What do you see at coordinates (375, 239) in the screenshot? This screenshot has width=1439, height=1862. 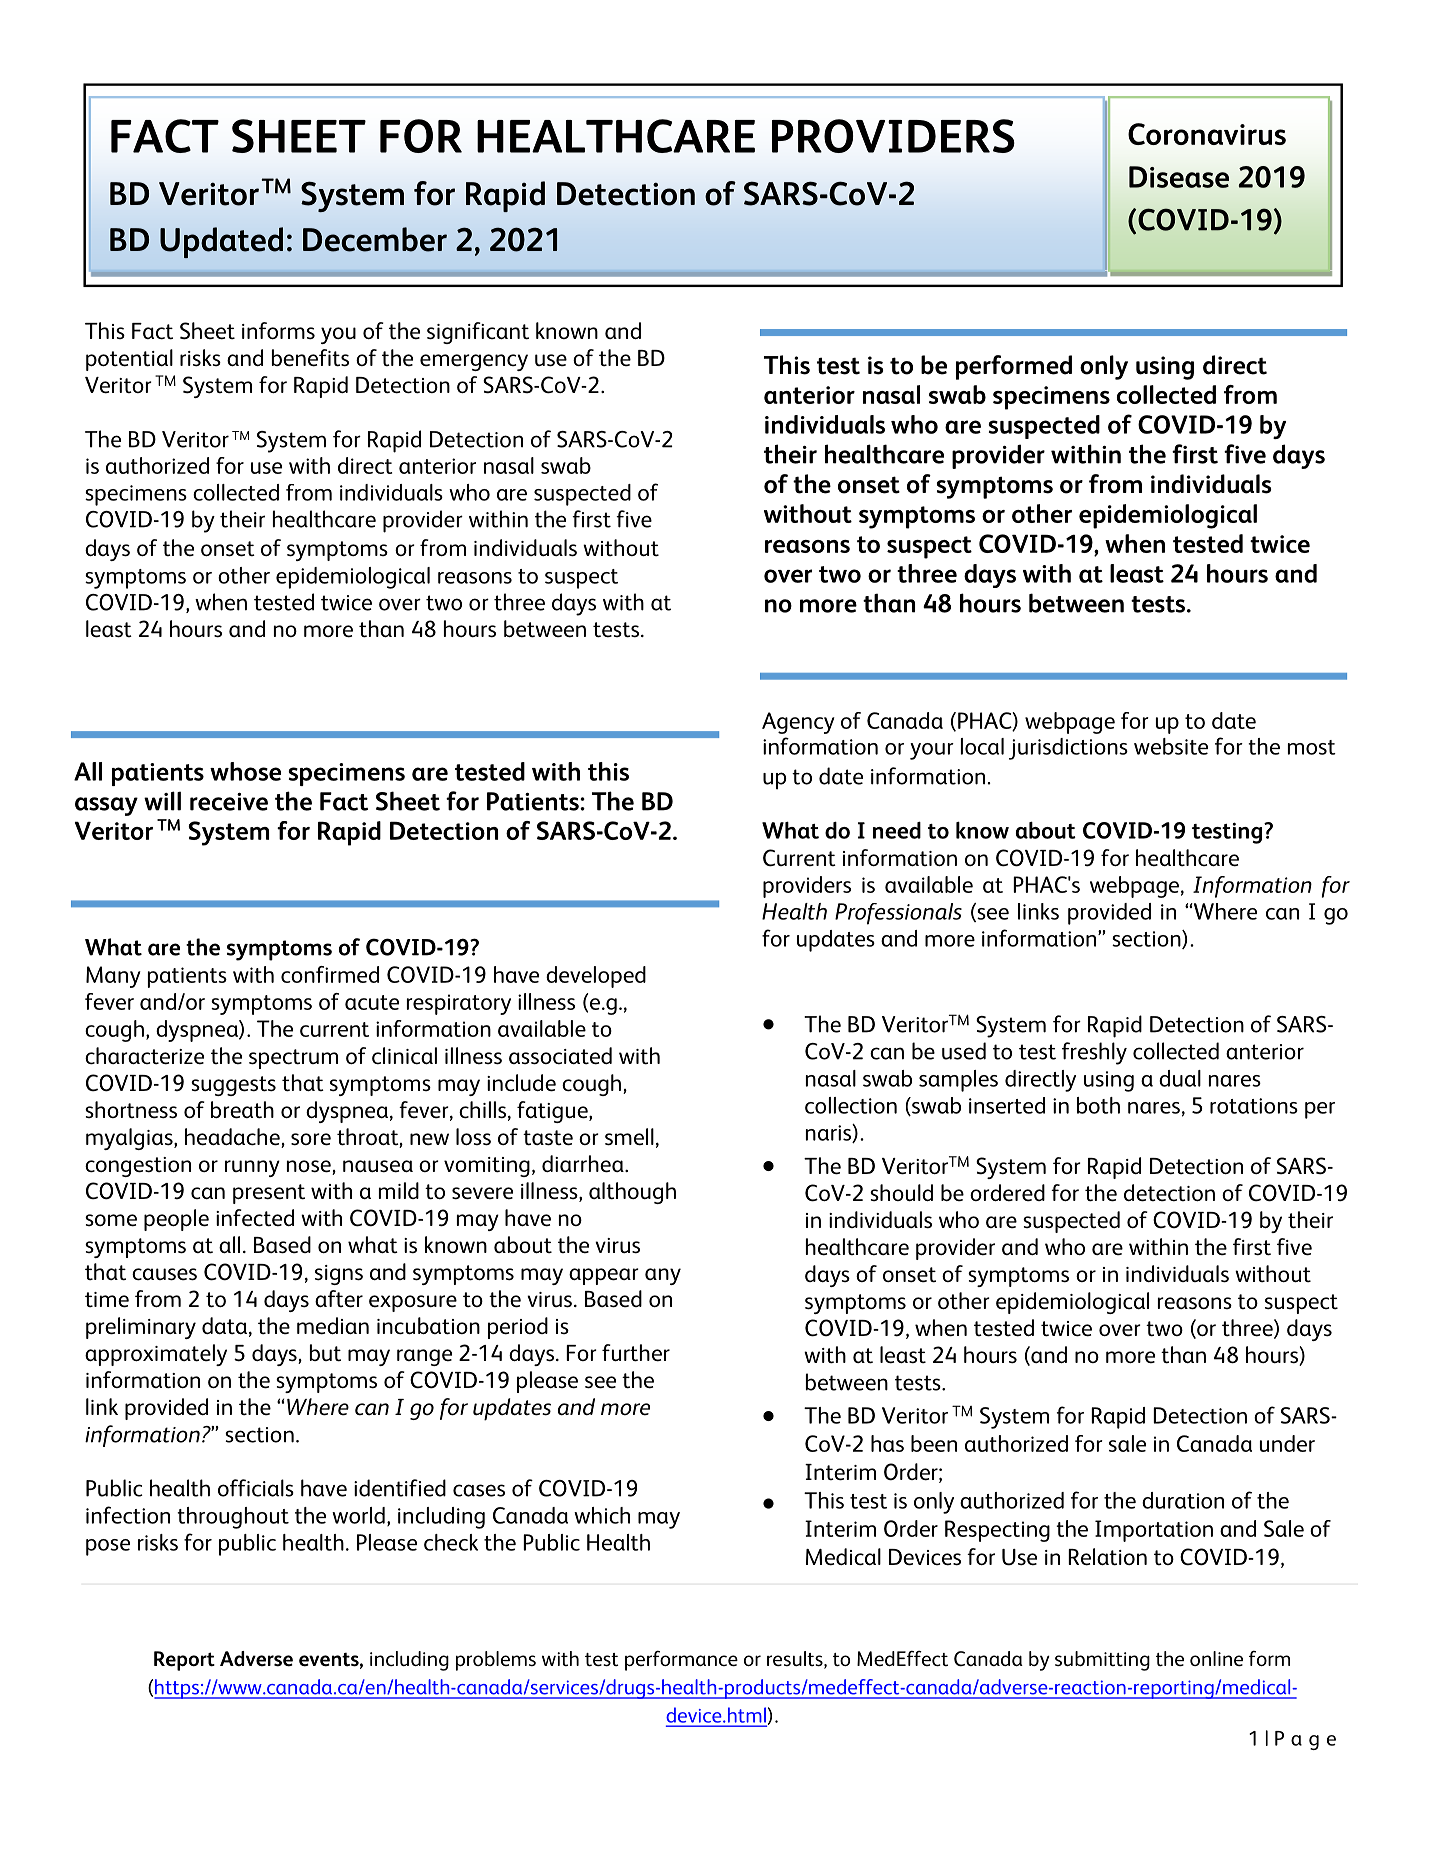 I see `December` at bounding box center [375, 239].
